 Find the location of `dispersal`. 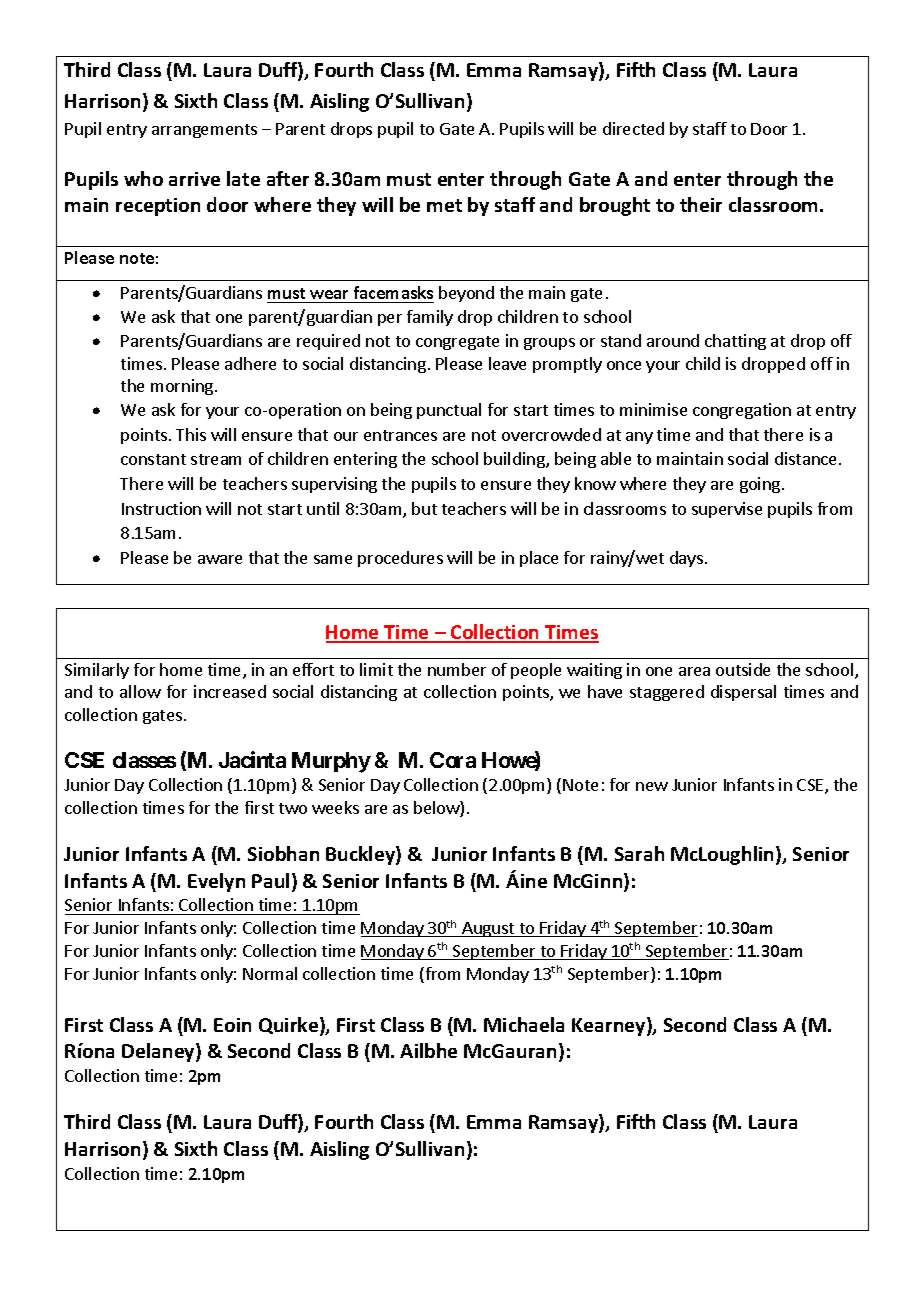

dispersal is located at coordinates (743, 693).
